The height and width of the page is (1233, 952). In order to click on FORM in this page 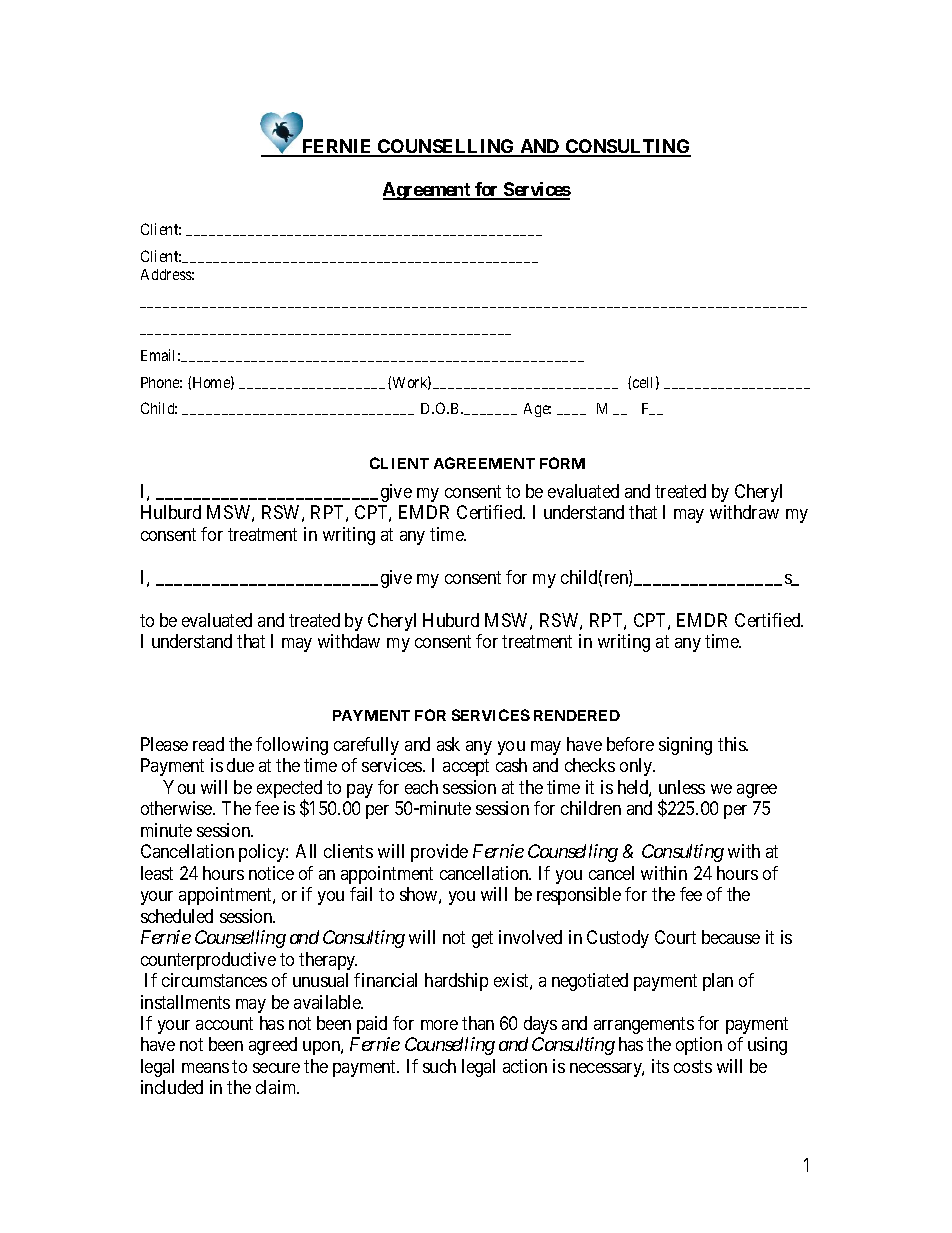, I will do `click(562, 463)`.
